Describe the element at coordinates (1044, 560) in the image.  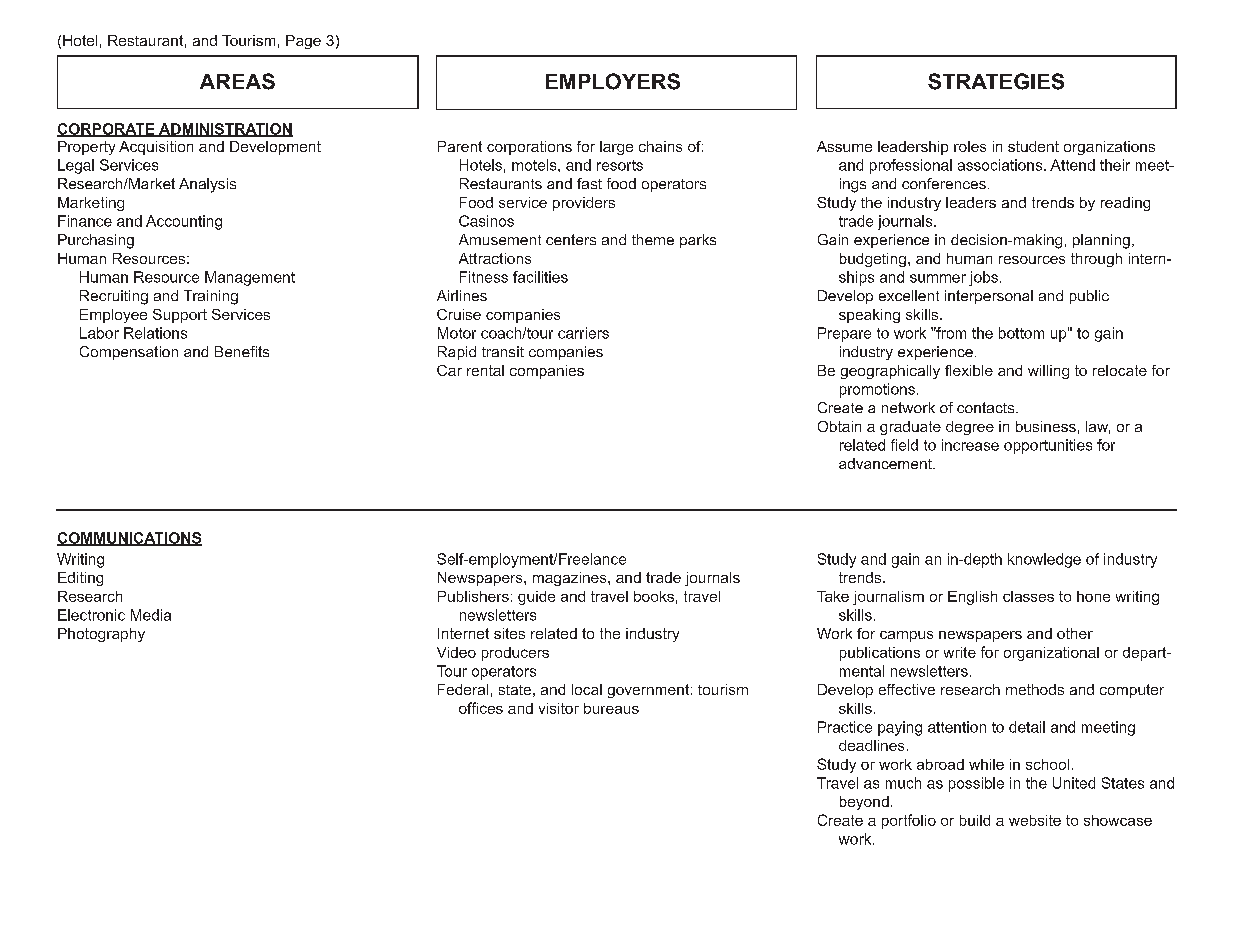
I see `knowledge` at that location.
